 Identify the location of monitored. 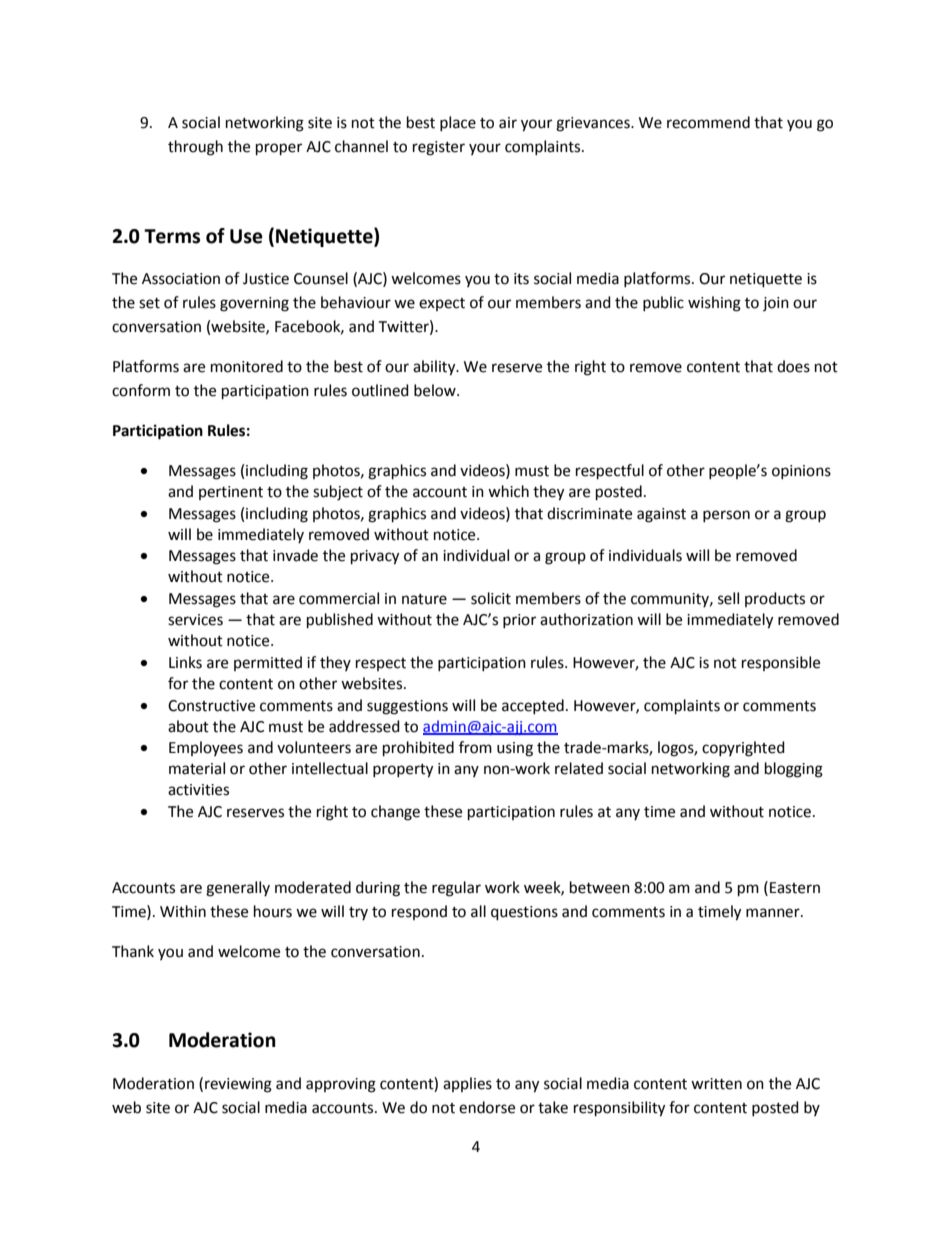
(247, 366).
